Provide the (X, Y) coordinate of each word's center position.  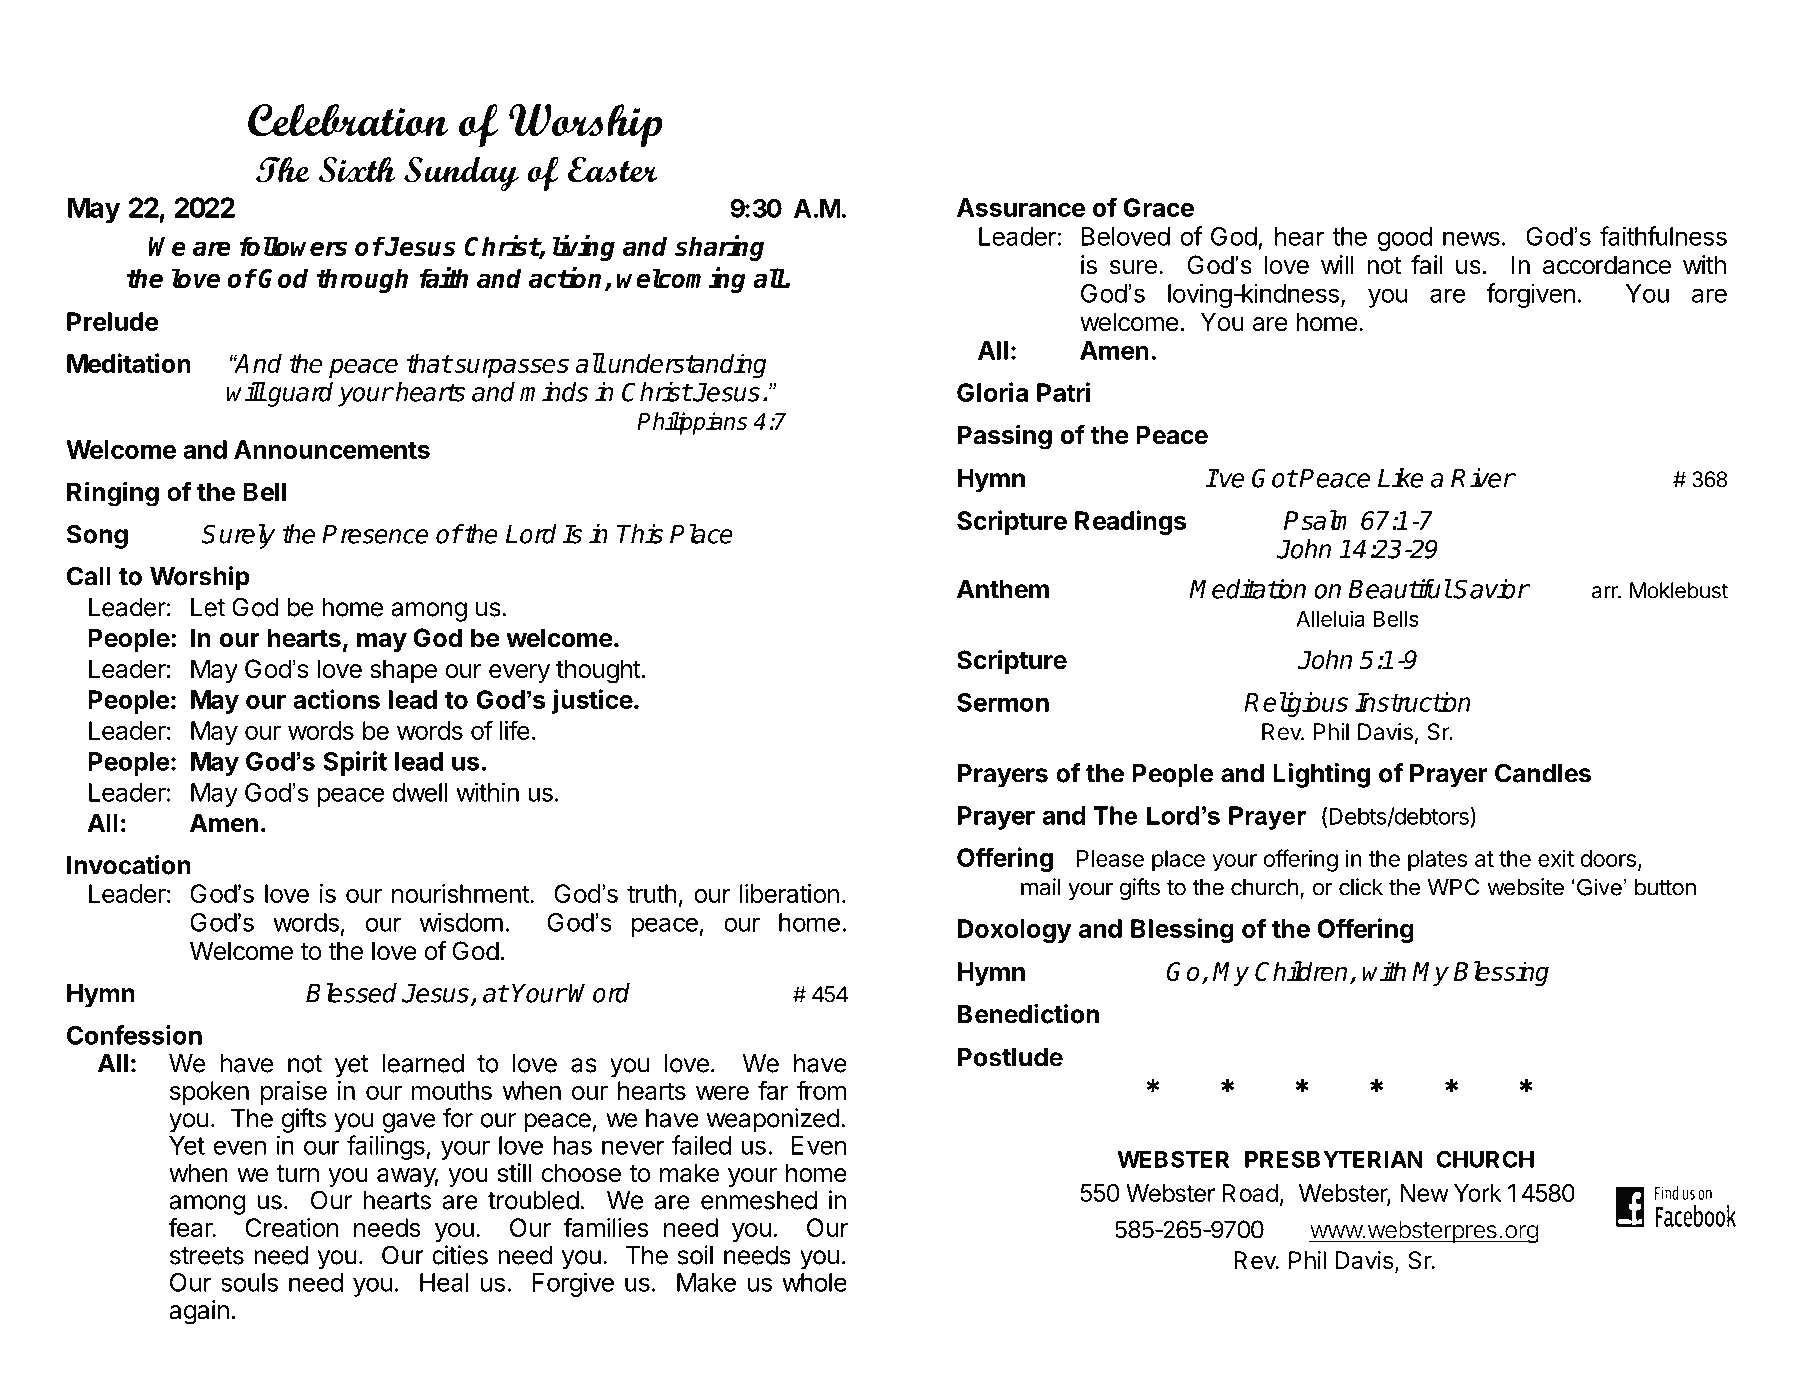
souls (249, 1282)
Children (1301, 971)
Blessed (351, 993)
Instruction (1413, 702)
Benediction (1028, 1014)
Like (1400, 478)
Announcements (332, 449)
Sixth (357, 169)
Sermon (1003, 702)
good (1405, 239)
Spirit (355, 763)
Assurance (1021, 207)
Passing (1005, 437)
